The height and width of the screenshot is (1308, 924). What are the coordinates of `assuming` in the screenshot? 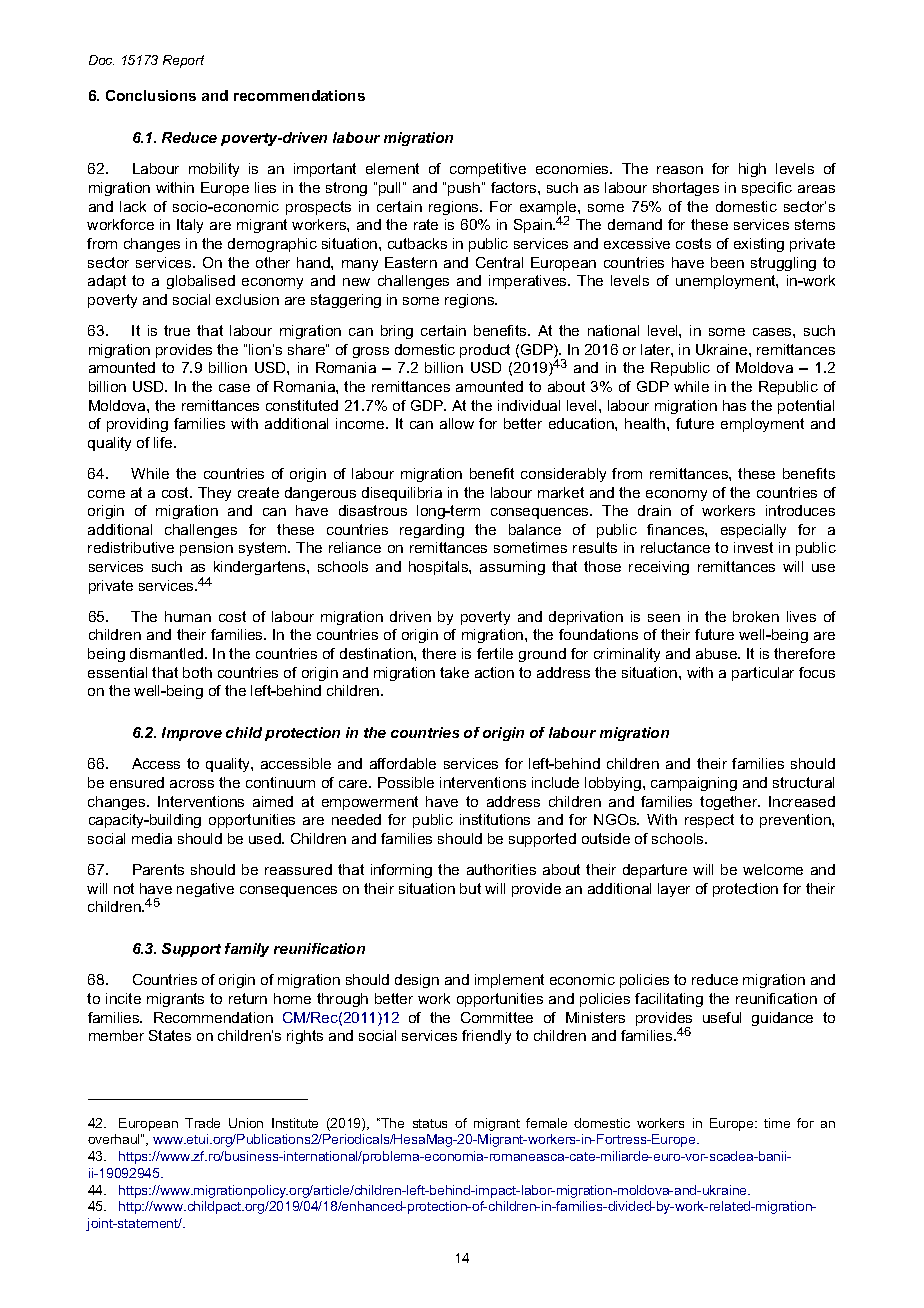 It's located at (512, 568).
